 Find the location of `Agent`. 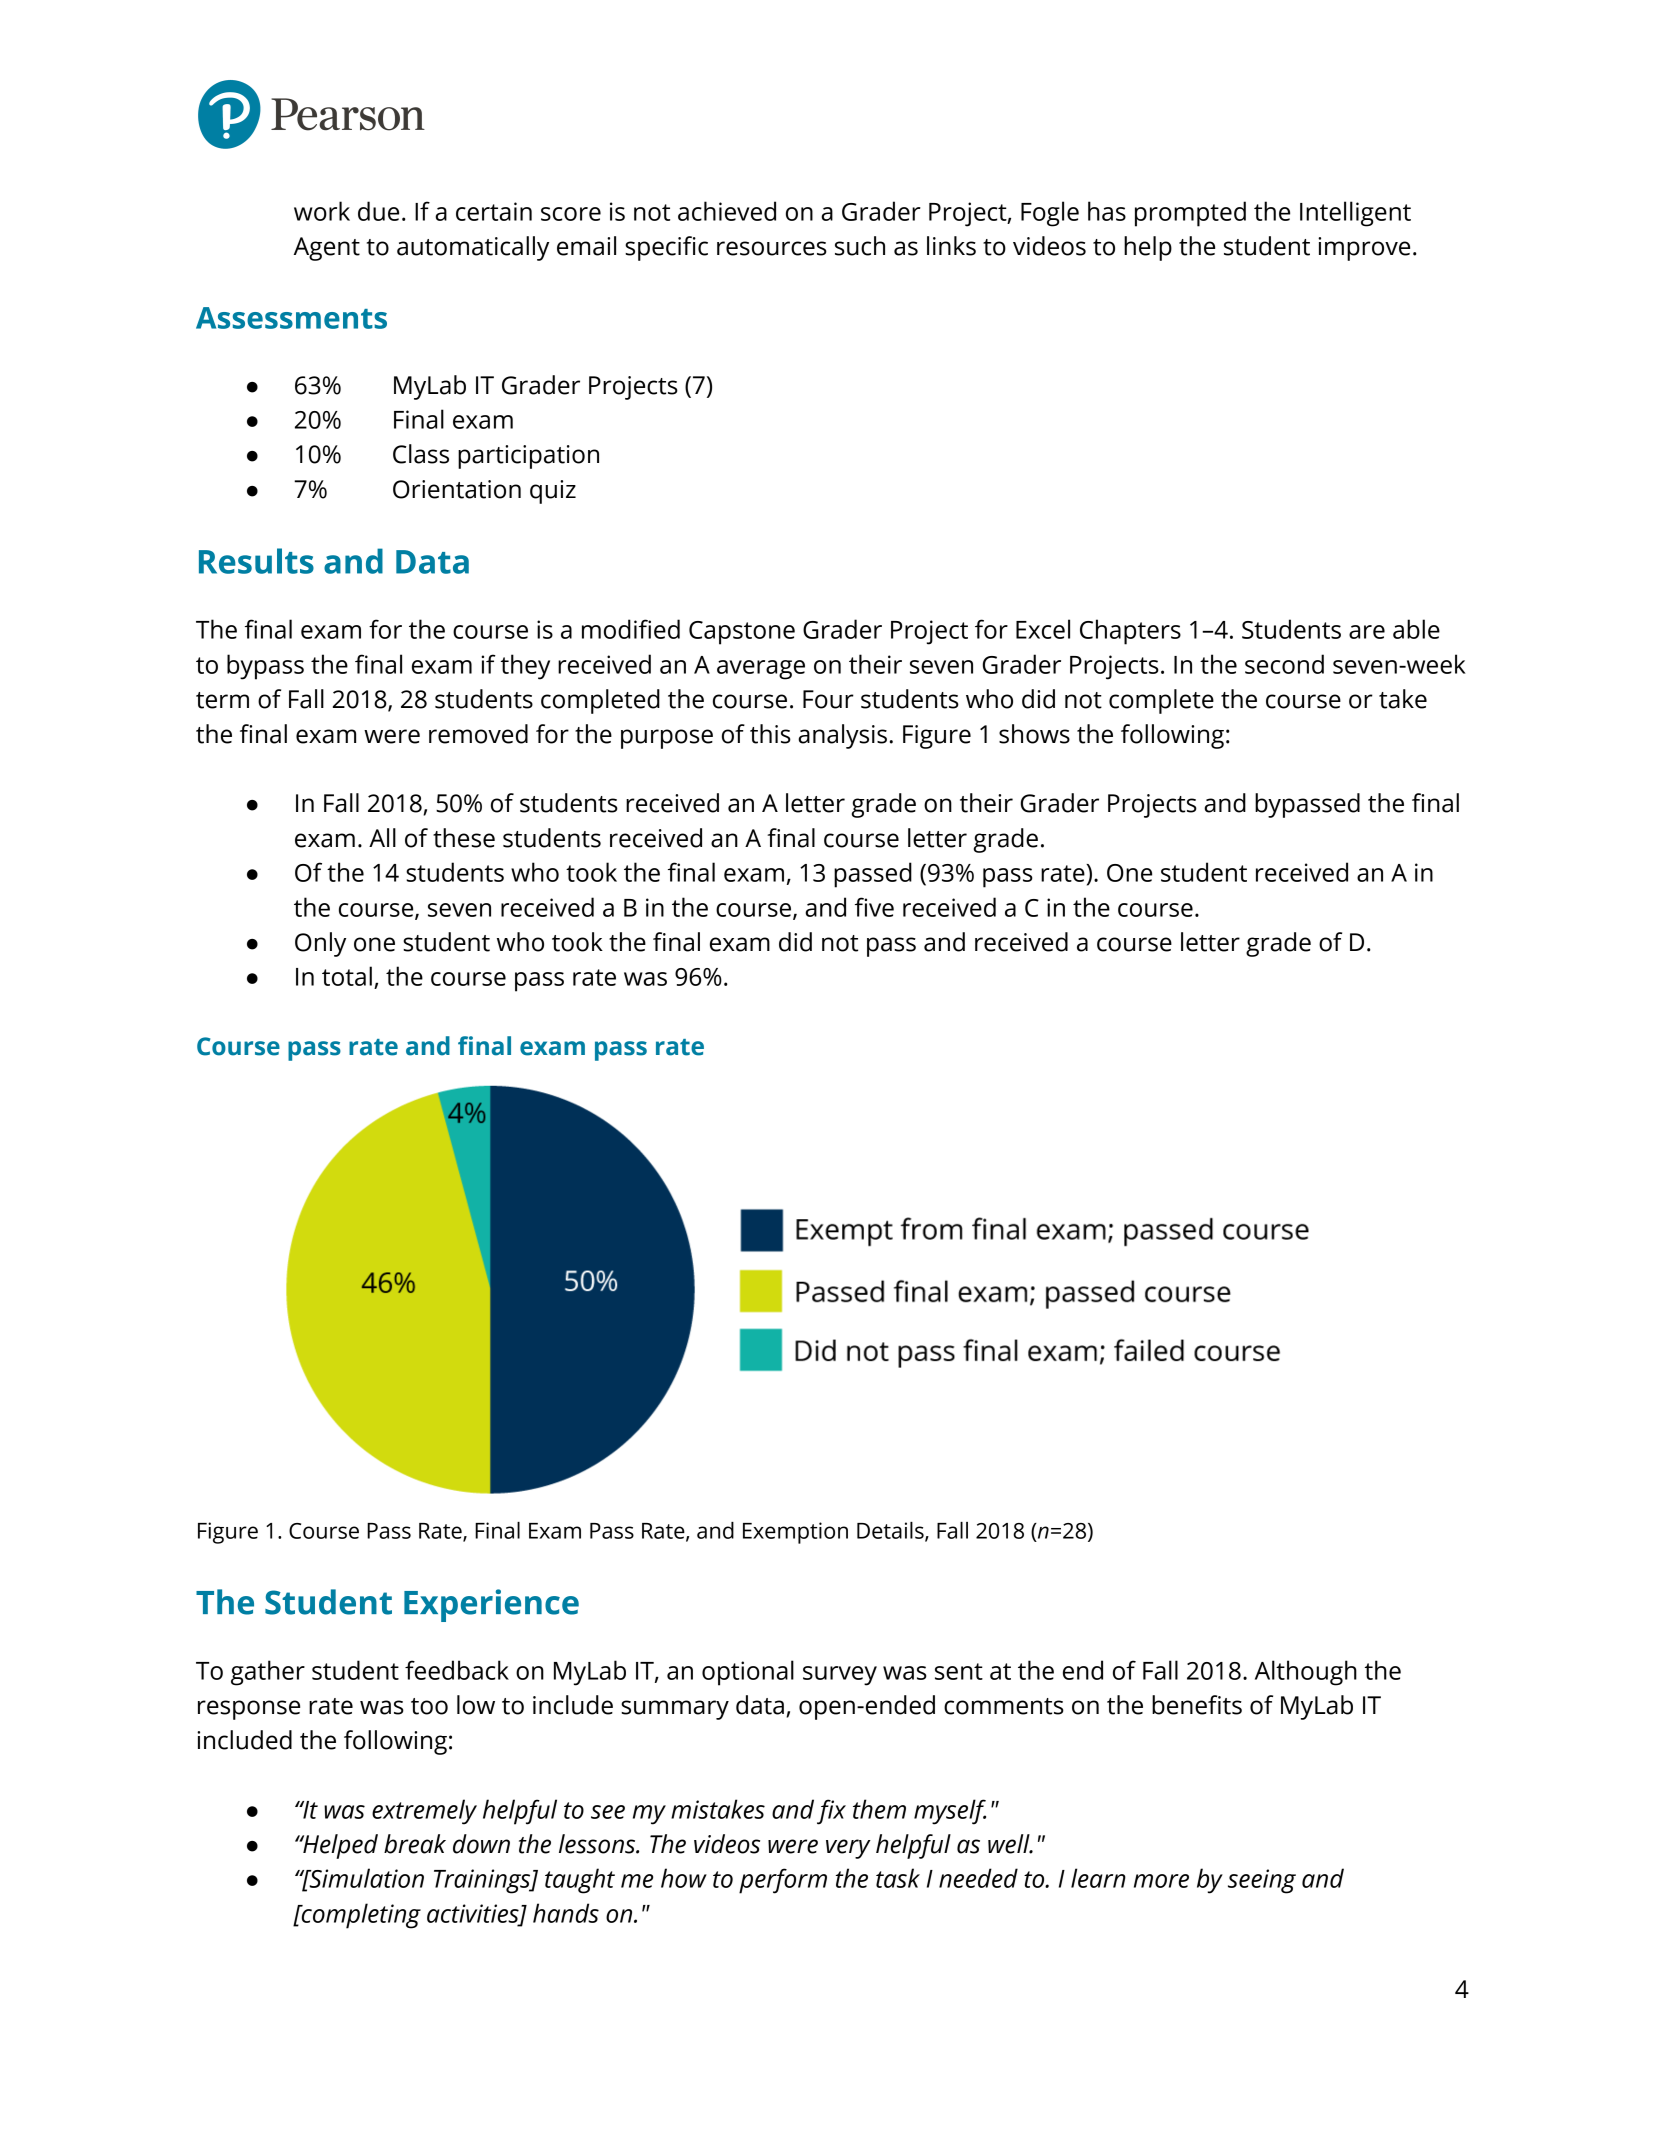

Agent is located at coordinates (327, 249).
